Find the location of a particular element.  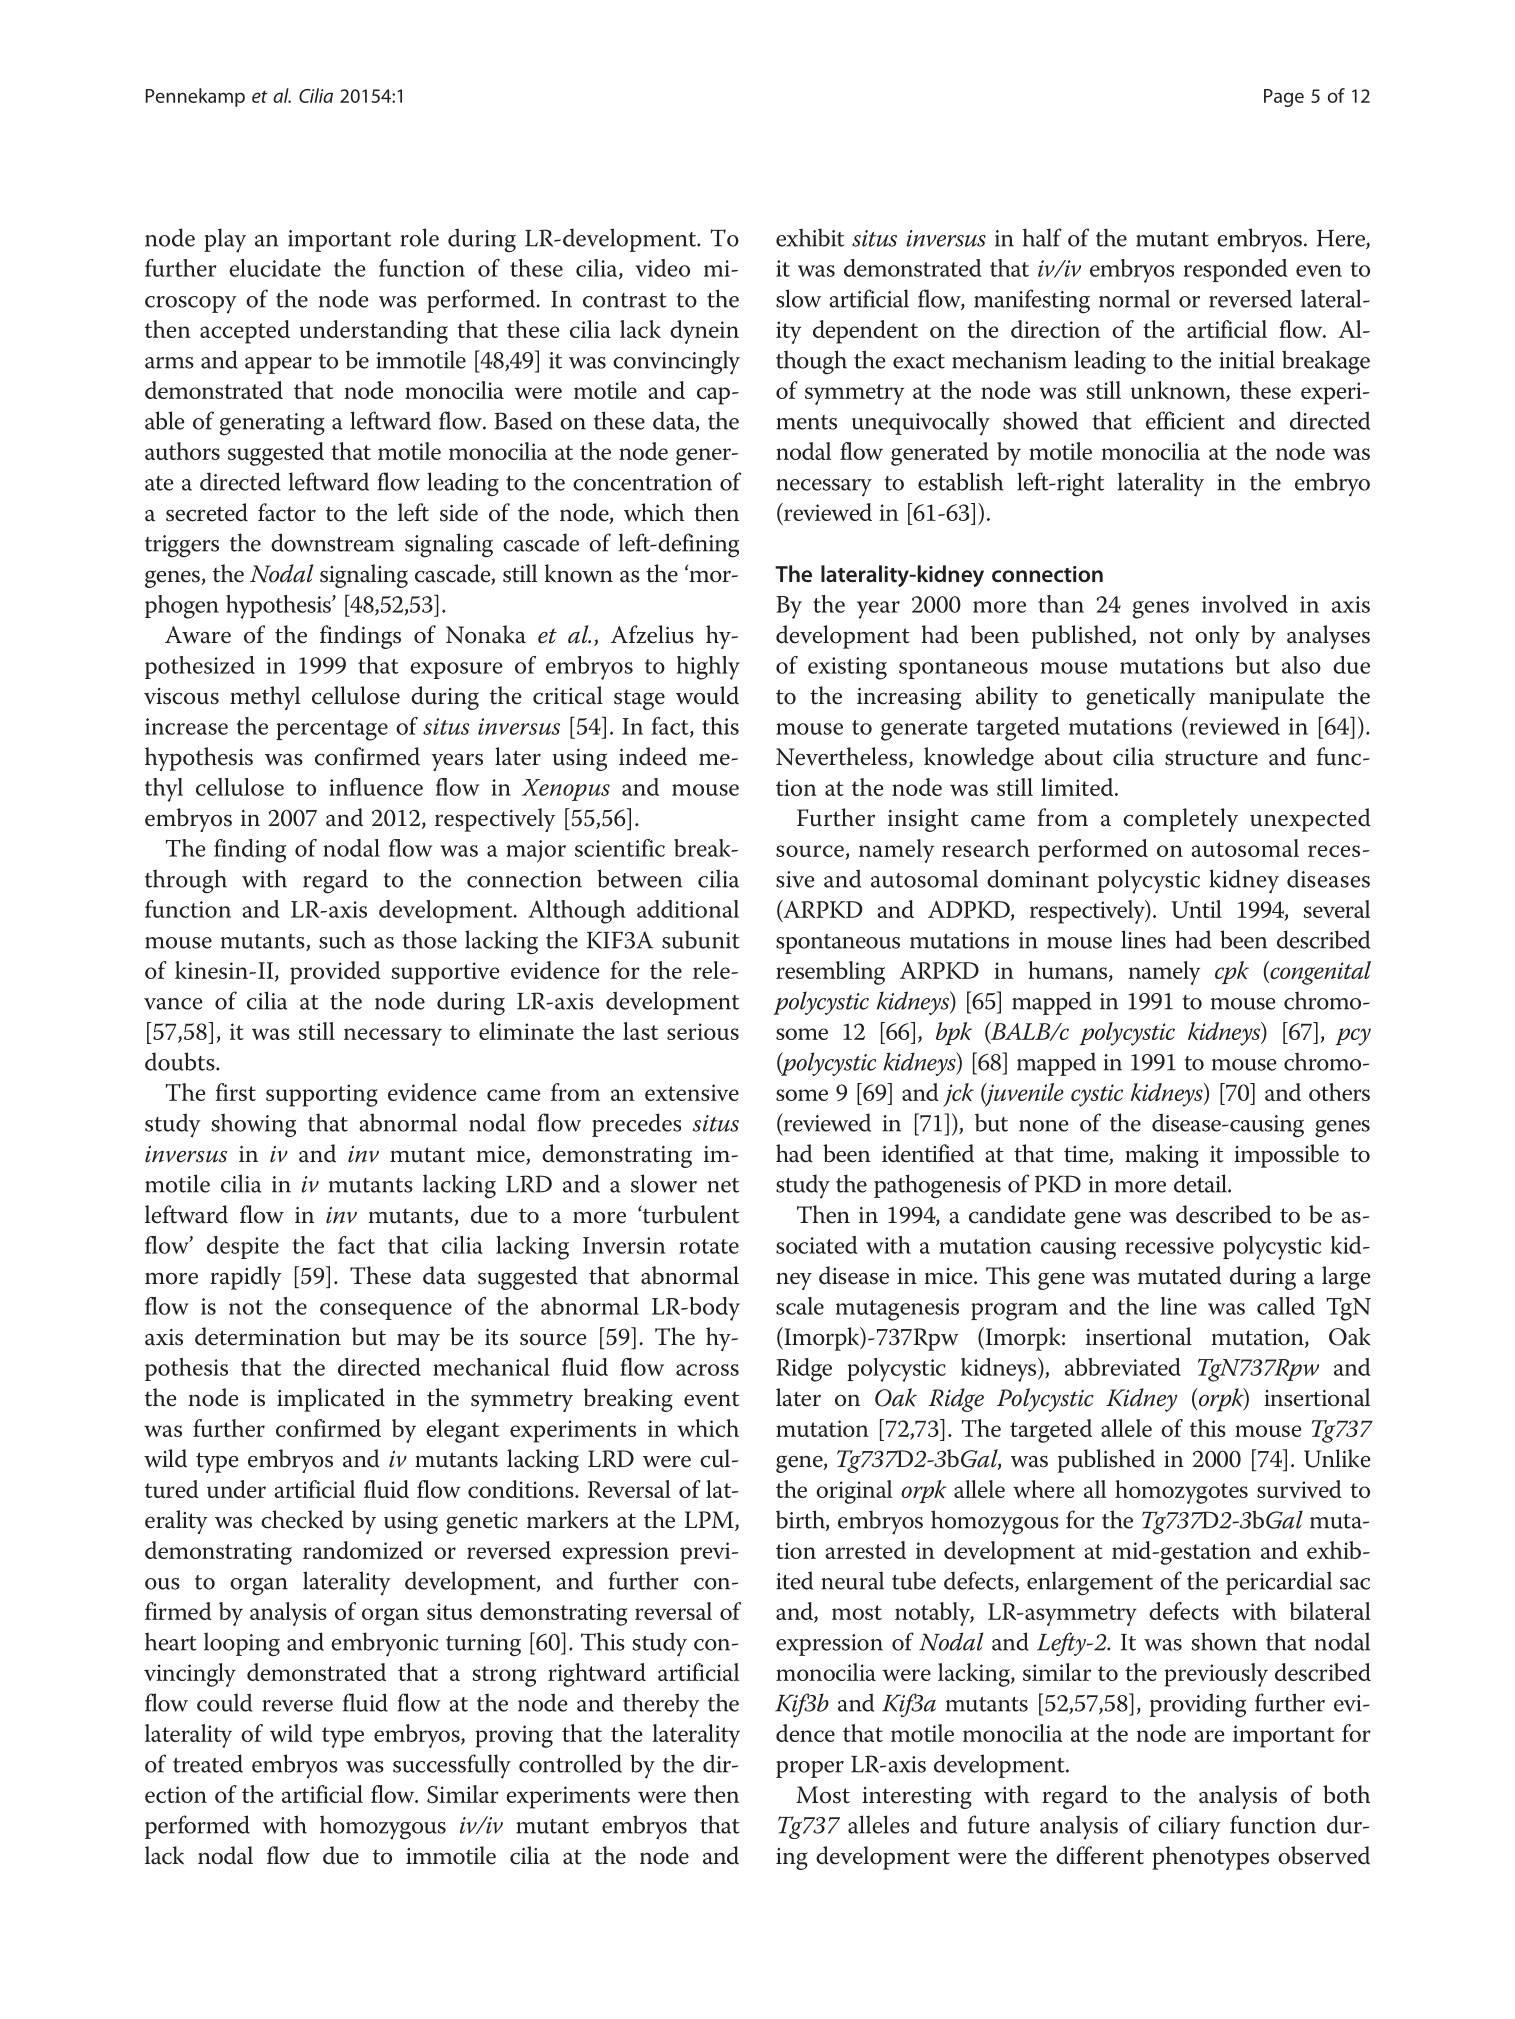

treated is located at coordinates (208, 1763).
